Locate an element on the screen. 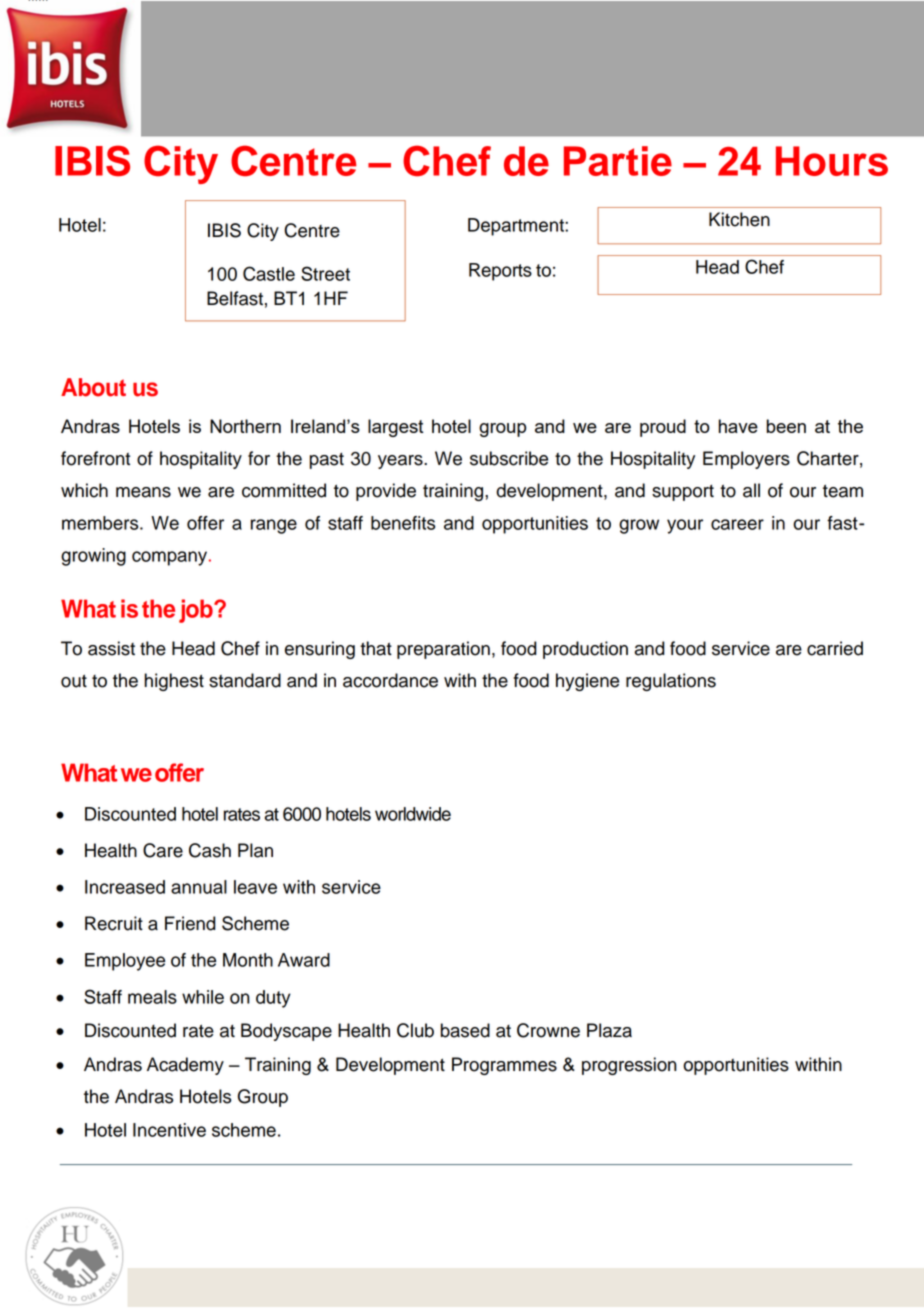 Image resolution: width=924 pixels, height=1310 pixels. Incentive is located at coordinates (169, 1130).
